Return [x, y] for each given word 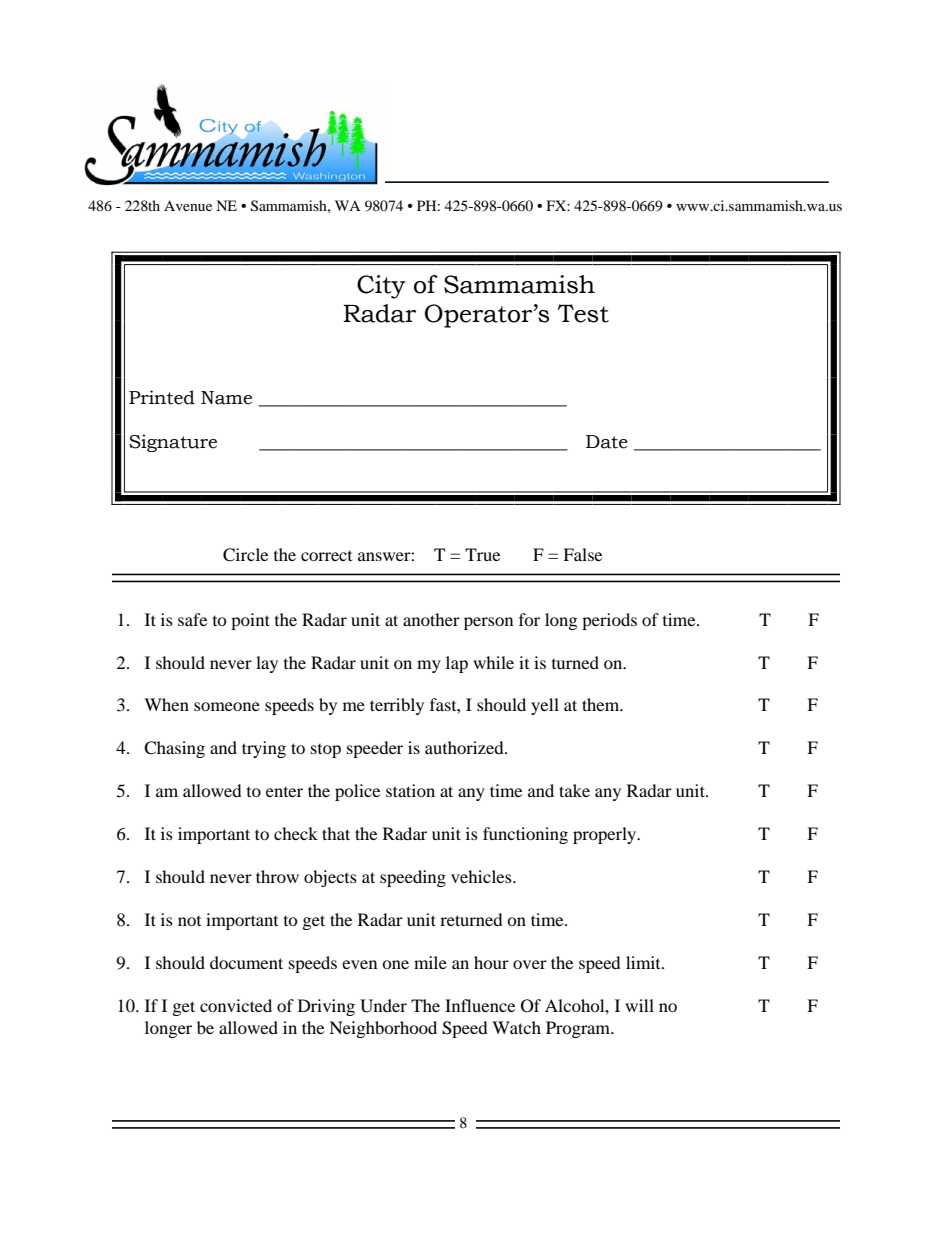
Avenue [188, 205]
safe [192, 619]
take [574, 790]
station [410, 790]
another [431, 619]
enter [284, 792]
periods [609, 621]
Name [226, 398]
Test [583, 313]
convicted [236, 1005]
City [381, 287]
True [482, 554]
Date [607, 442]
